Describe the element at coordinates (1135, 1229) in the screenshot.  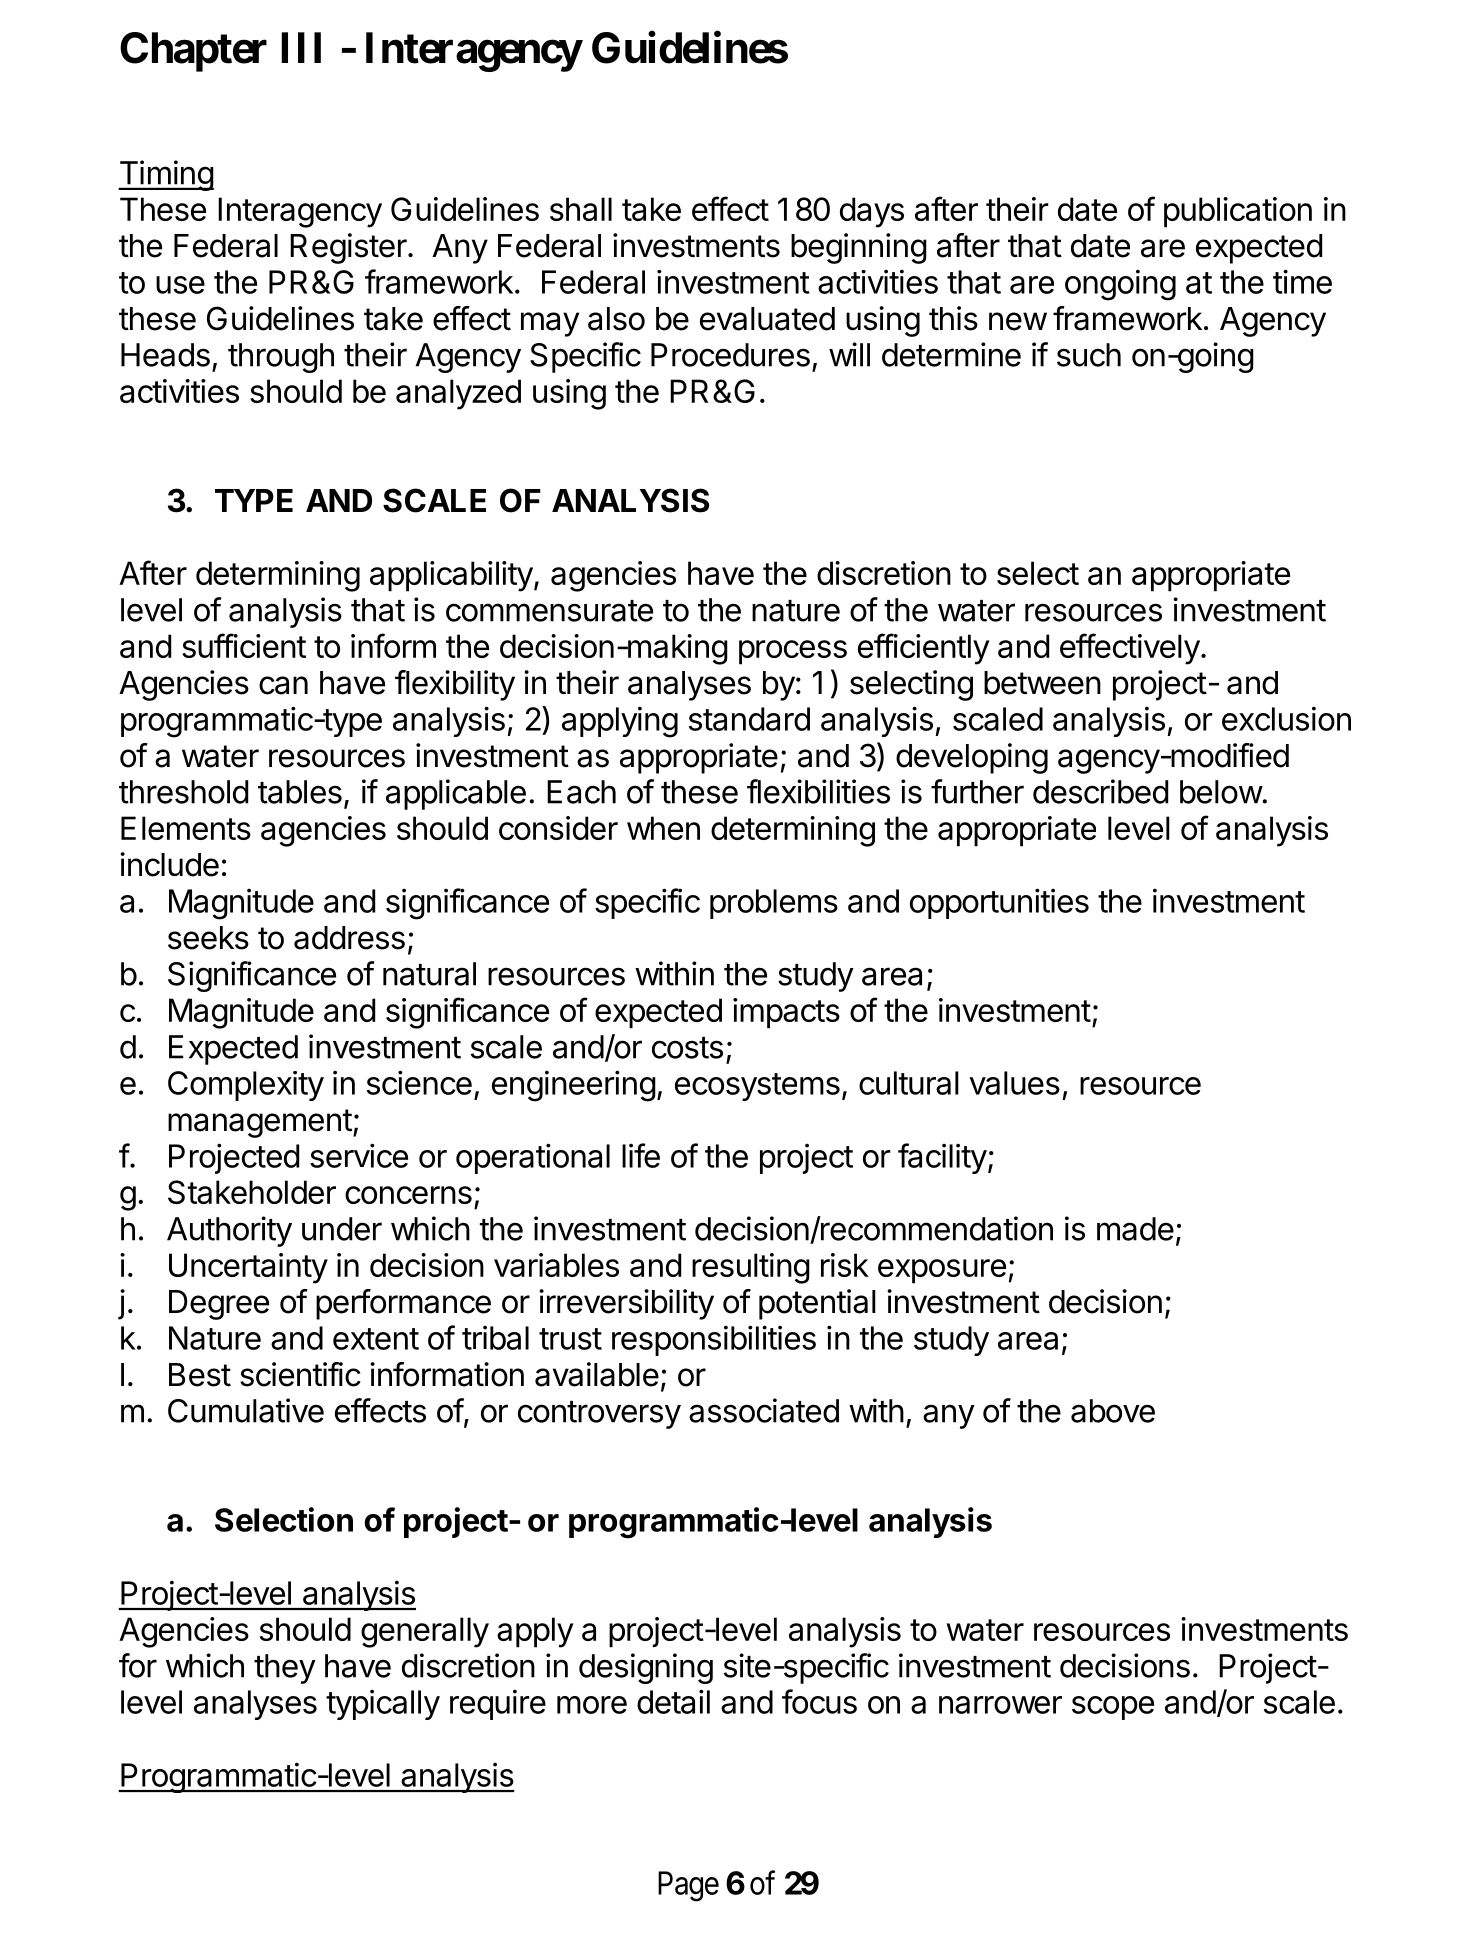
I see `made` at that location.
